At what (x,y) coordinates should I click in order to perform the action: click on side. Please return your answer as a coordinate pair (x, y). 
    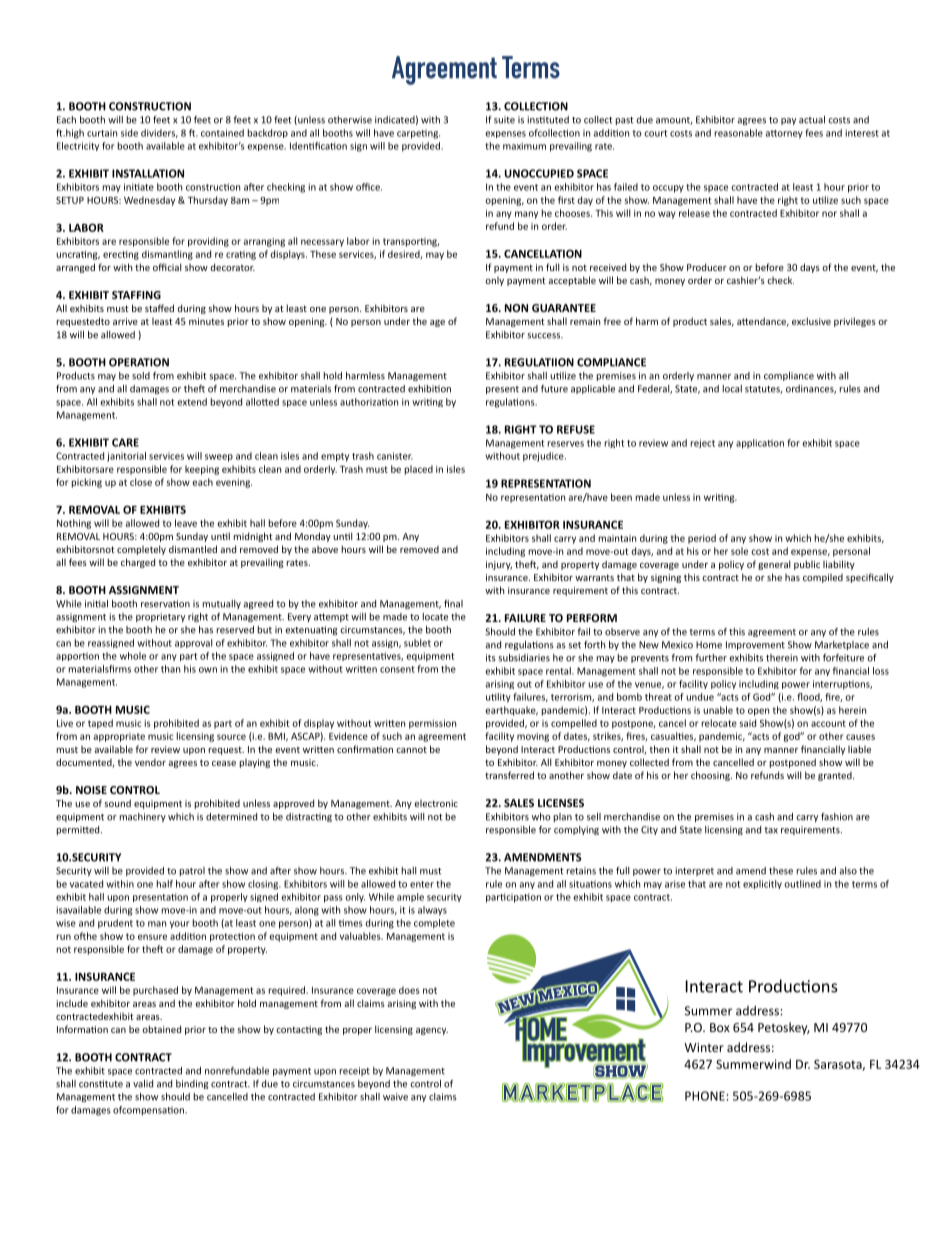
    Looking at the image, I should click on (129, 133).
